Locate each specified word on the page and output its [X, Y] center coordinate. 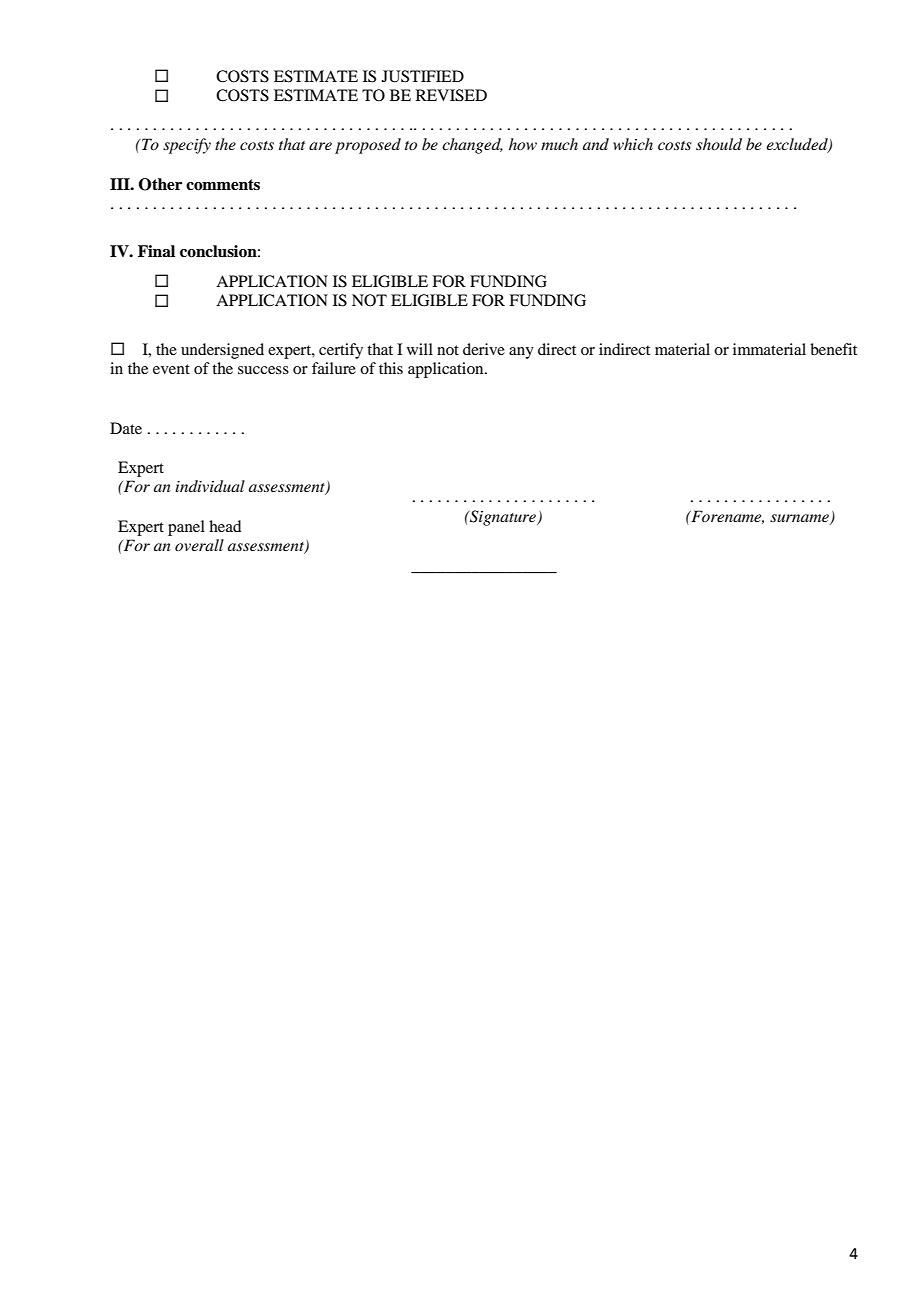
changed [472, 146]
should [719, 144]
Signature [503, 518]
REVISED [451, 95]
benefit [833, 349]
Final [156, 251]
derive [484, 349]
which [633, 144]
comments [223, 185]
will [420, 349]
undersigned [222, 351]
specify [187, 146]
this [391, 368]
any [521, 353]
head [225, 526]
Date [126, 428]
